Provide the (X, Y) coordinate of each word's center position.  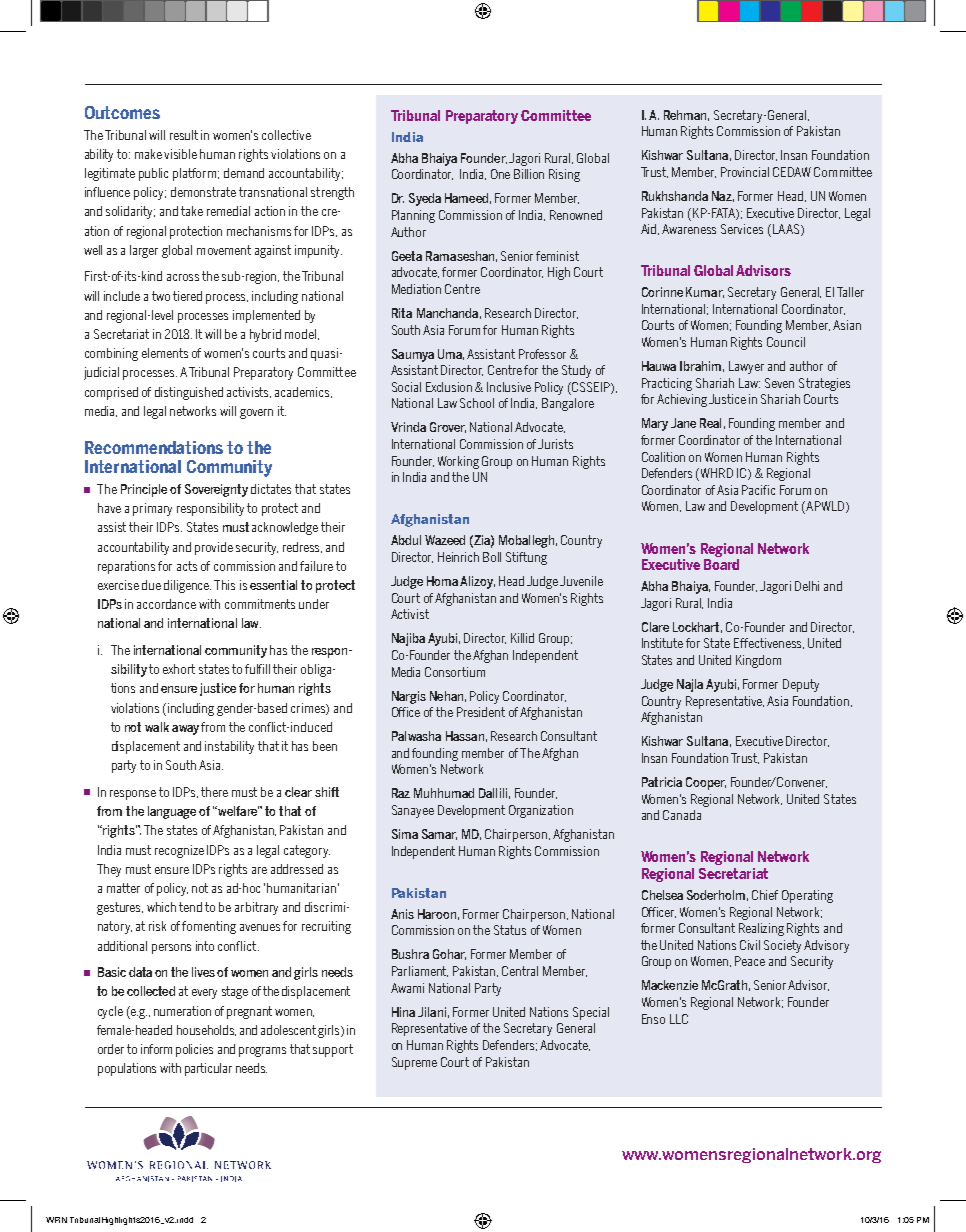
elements (165, 353)
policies (194, 1050)
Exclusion (449, 387)
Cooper (706, 783)
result (184, 135)
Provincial (745, 172)
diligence (187, 586)
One (500, 174)
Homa (442, 581)
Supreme (414, 1063)
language (172, 812)
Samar (439, 834)
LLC (679, 1019)
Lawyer (746, 367)
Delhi (807, 586)
